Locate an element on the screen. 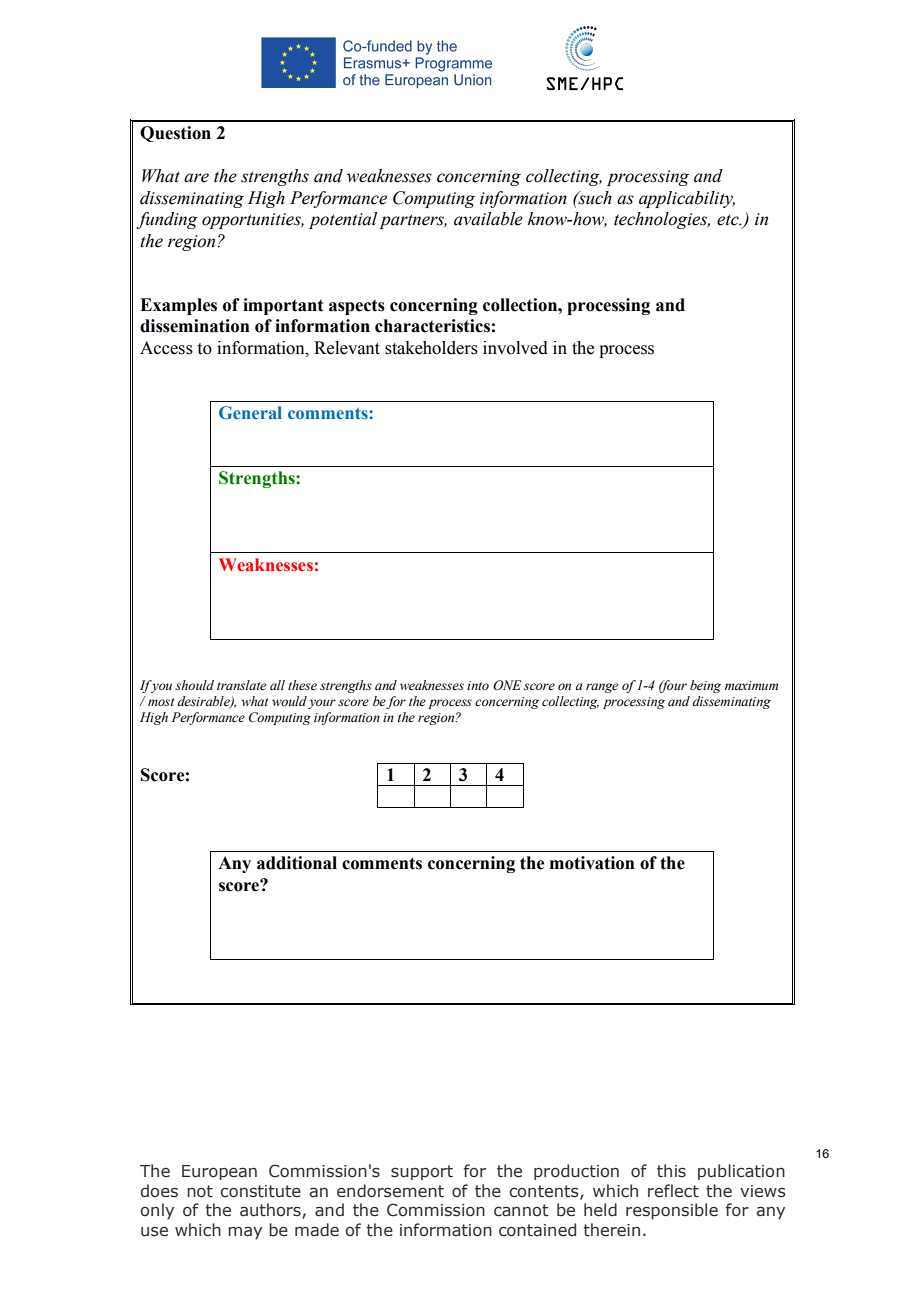  General is located at coordinates (250, 412).
